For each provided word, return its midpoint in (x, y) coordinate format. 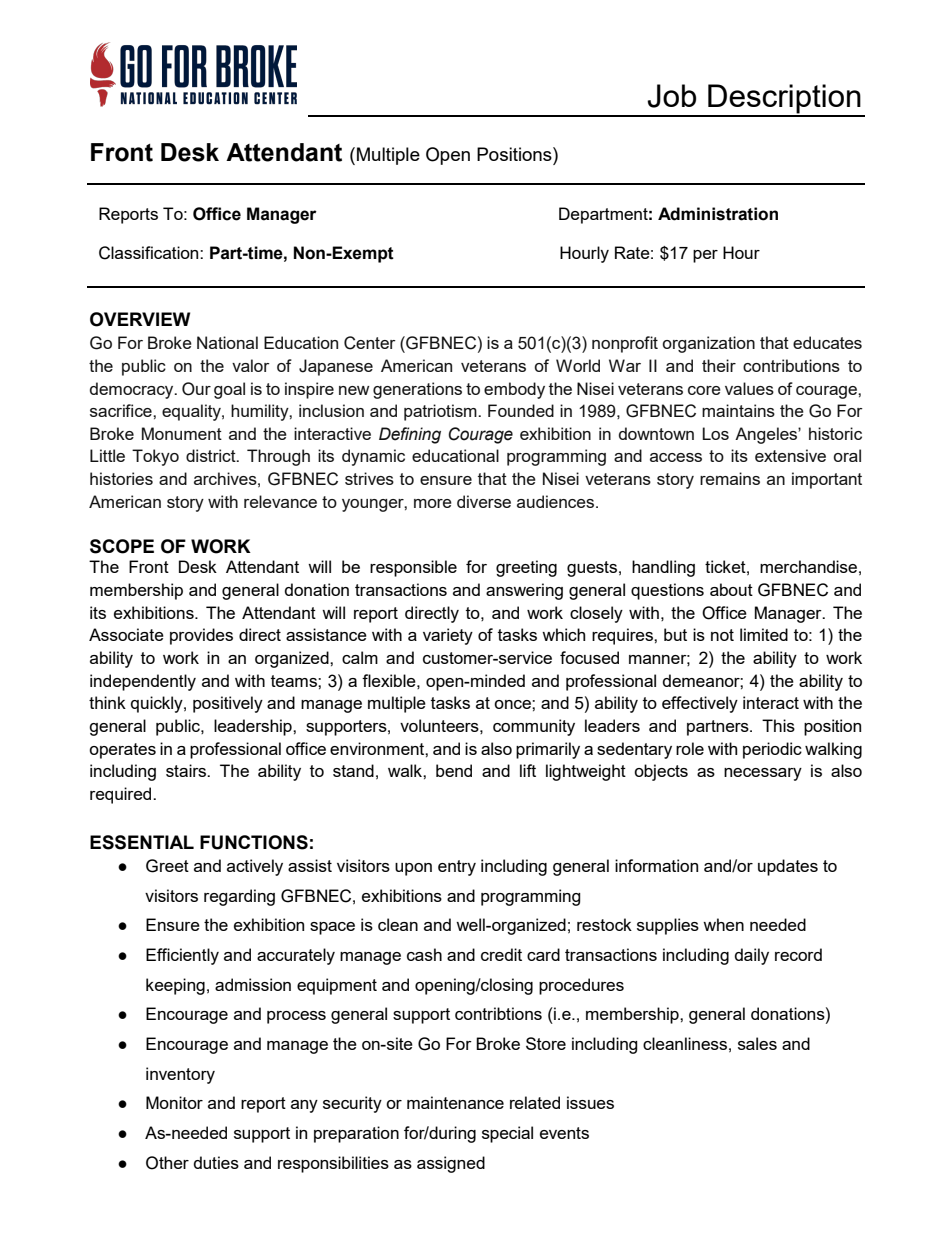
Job (671, 96)
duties (216, 1162)
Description (784, 100)
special (507, 1134)
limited (764, 634)
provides (201, 636)
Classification (150, 253)
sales (757, 1043)
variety (448, 636)
